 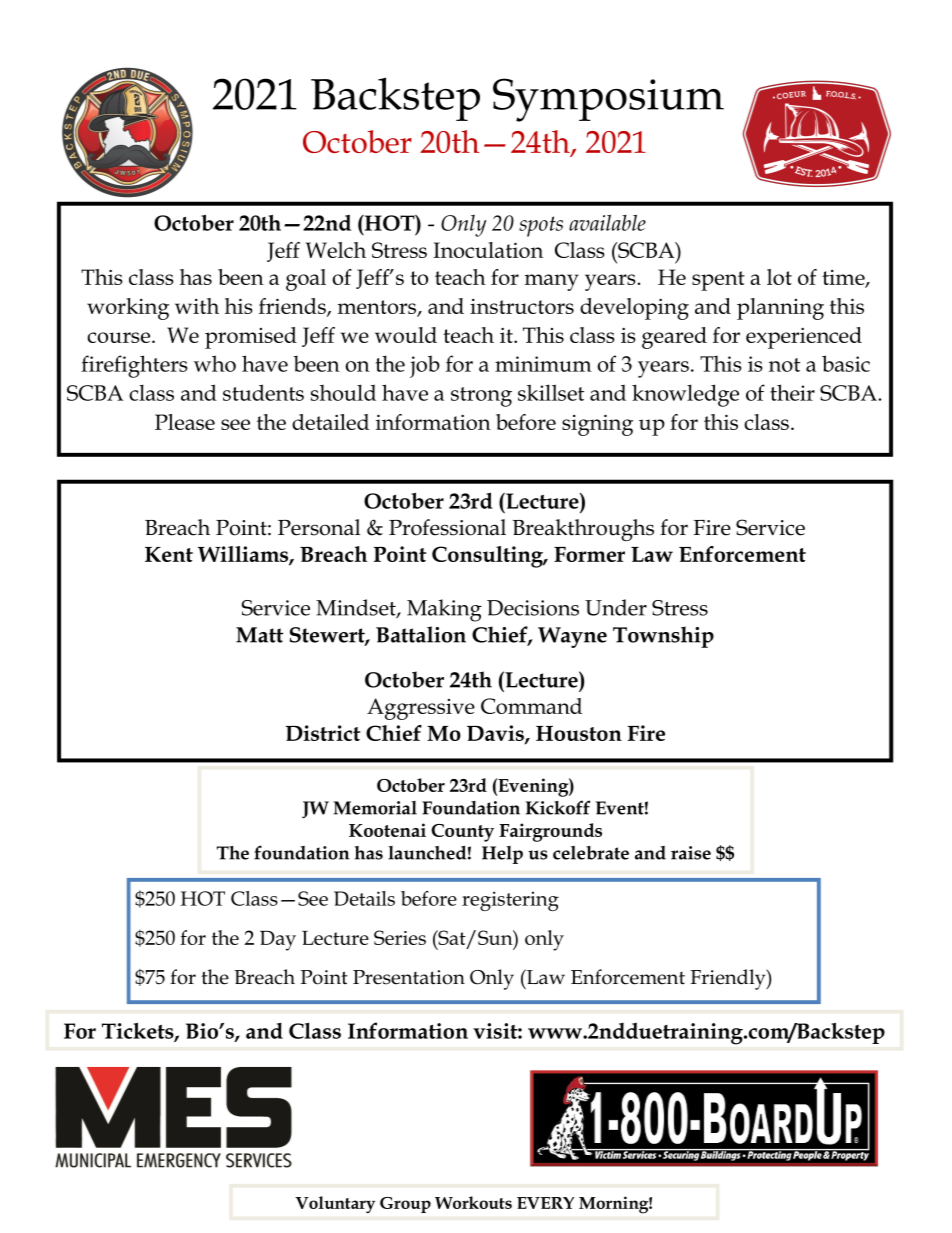 I want to click on Please, so click(x=185, y=422).
